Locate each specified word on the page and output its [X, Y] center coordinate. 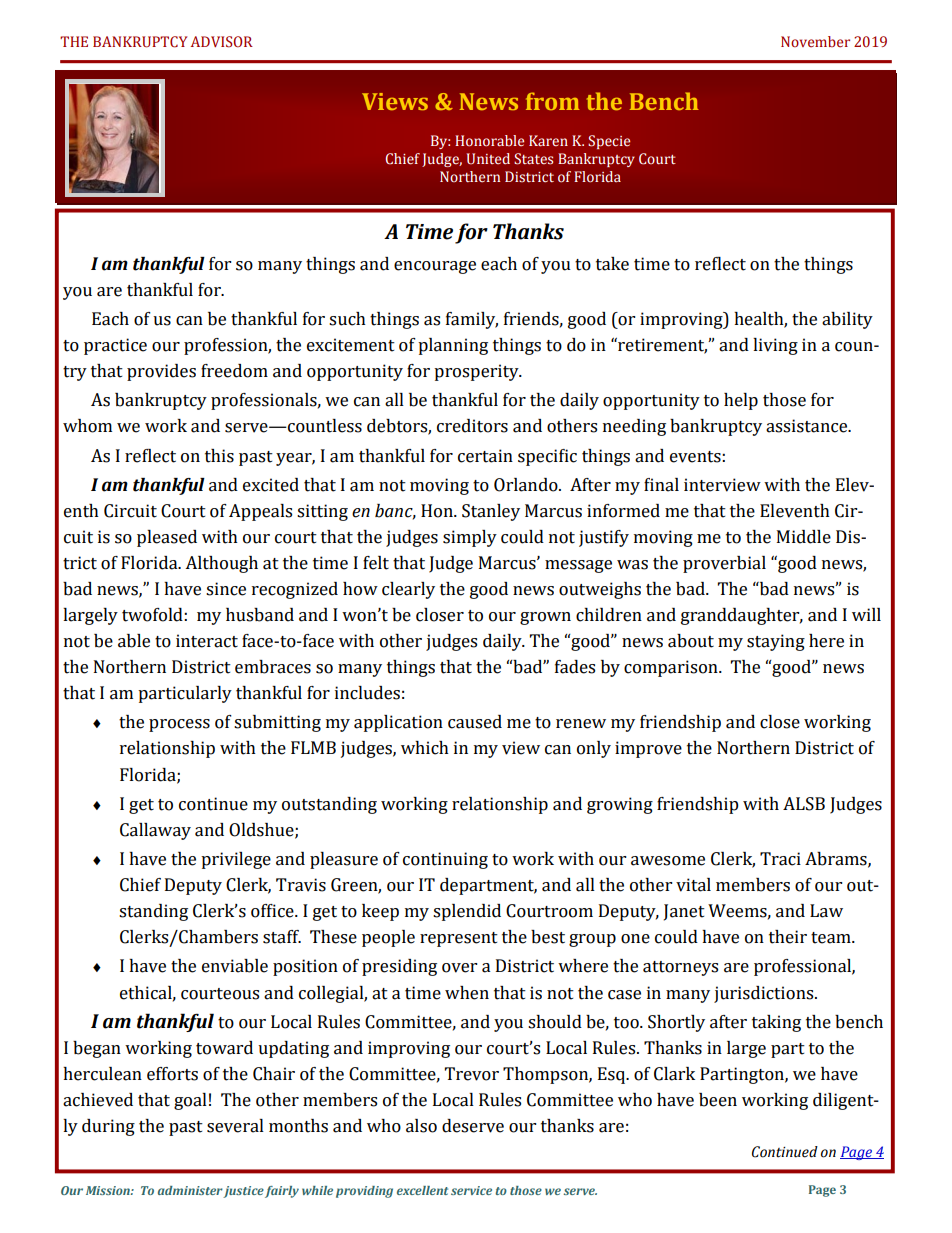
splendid [467, 912]
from [553, 101]
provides [161, 372]
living [775, 346]
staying [776, 642]
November [815, 42]
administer [191, 1192]
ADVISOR [222, 42]
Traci [780, 859]
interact [207, 641]
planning [453, 346]
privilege [236, 860]
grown [545, 618]
